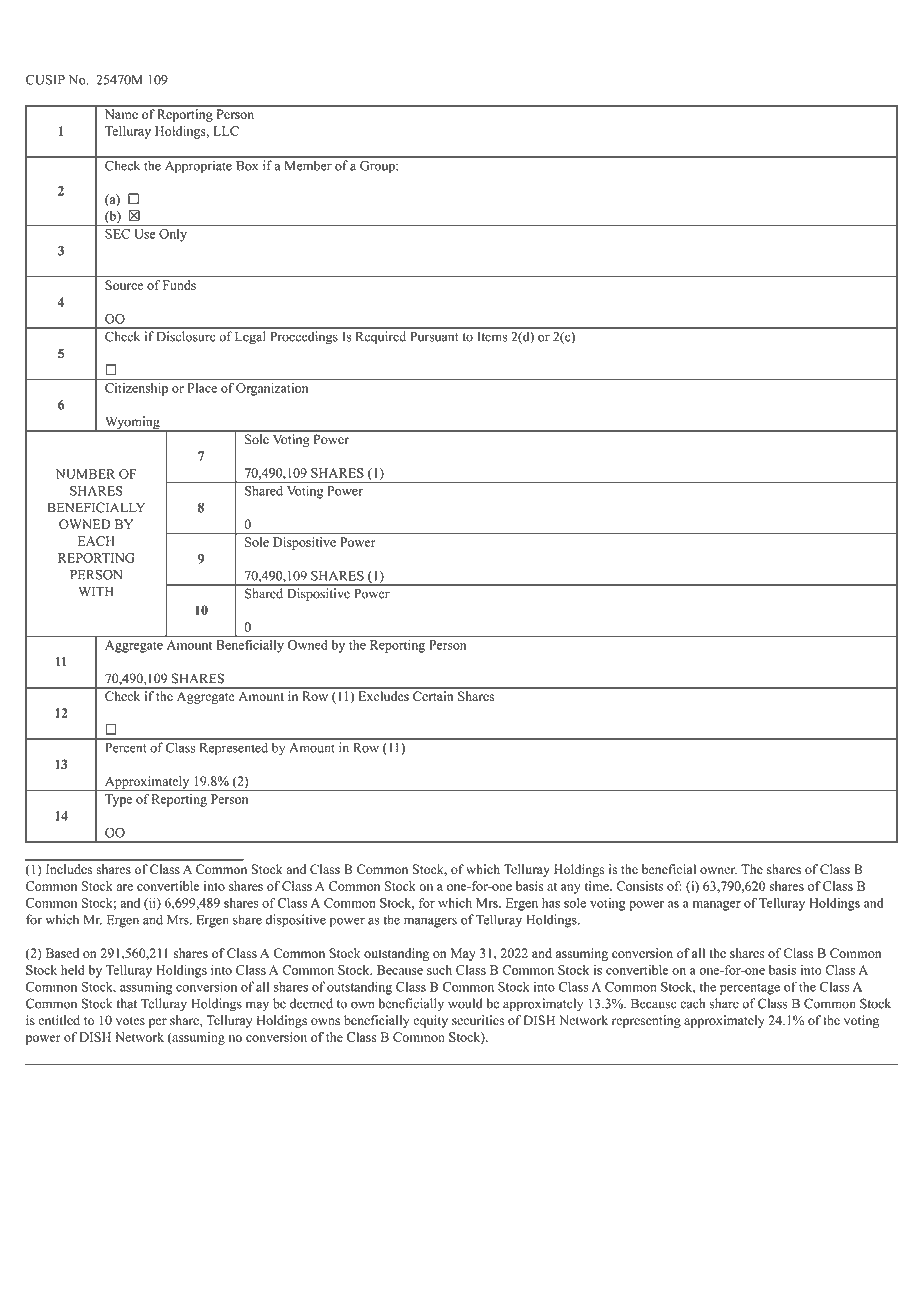 Image resolution: width=924 pixels, height=1308 pixels. I want to click on that, so click(127, 1003).
